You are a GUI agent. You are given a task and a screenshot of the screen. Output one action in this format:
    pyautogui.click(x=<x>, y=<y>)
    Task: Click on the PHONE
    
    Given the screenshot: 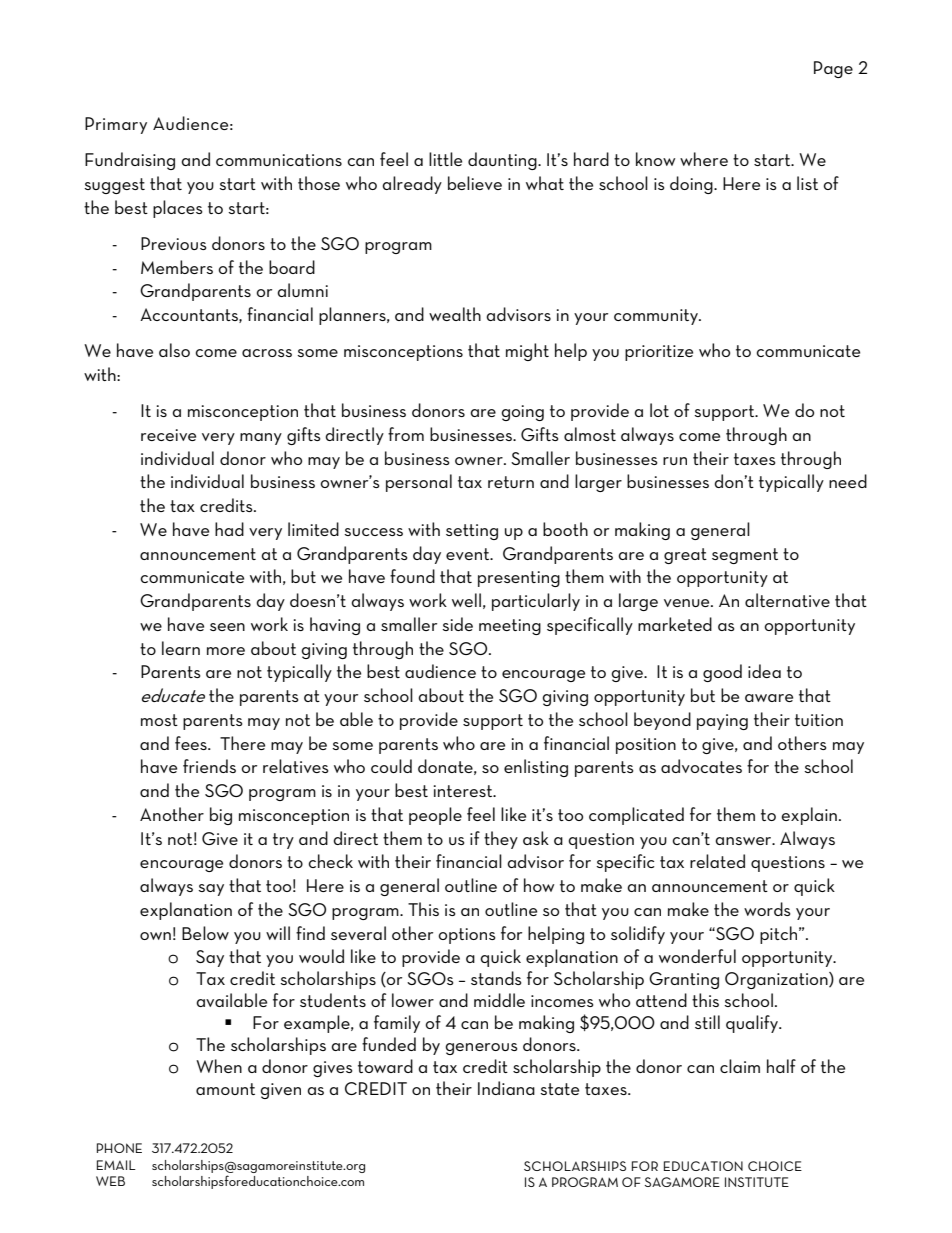 What is the action you would take?
    pyautogui.click(x=119, y=1148)
